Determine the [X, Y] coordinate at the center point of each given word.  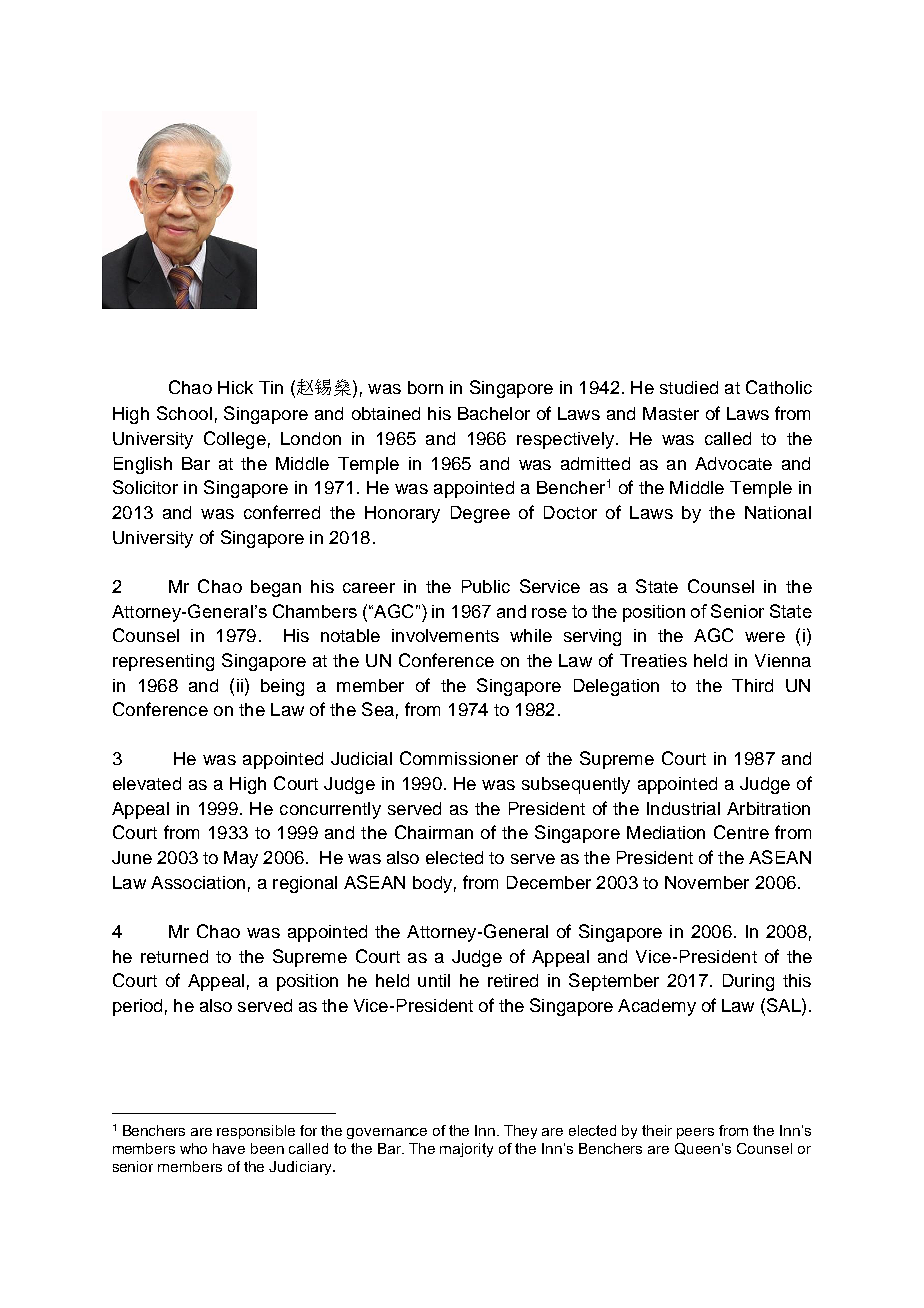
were [765, 637]
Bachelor [494, 413]
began [276, 588]
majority [466, 1150]
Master [671, 413]
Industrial [683, 808]
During [748, 982]
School [184, 413]
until [434, 980]
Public [486, 586]
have [229, 1148]
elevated [147, 783]
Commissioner [459, 758]
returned [174, 956]
